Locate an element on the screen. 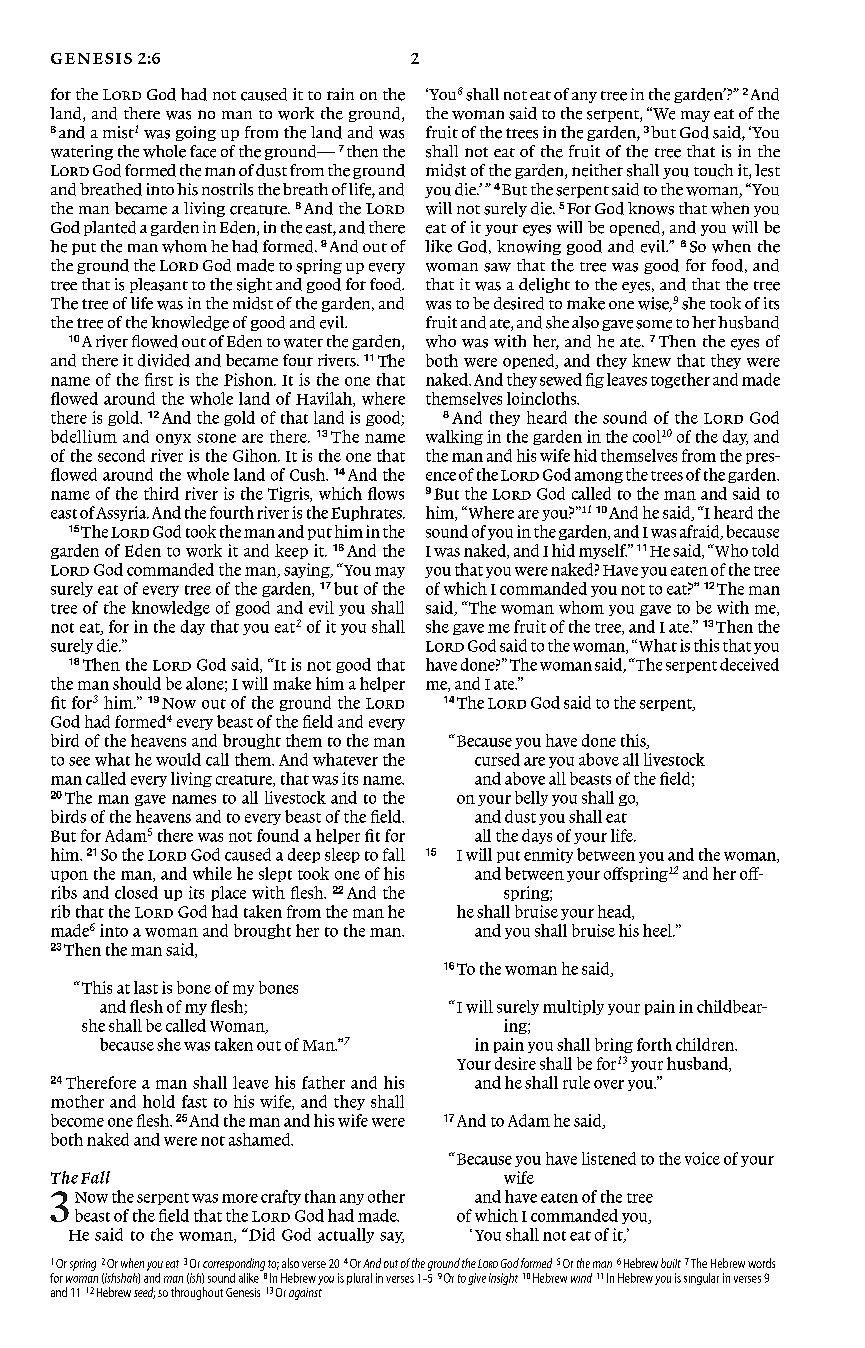 This screenshot has width=865, height=1348. walking is located at coordinates (454, 437).
